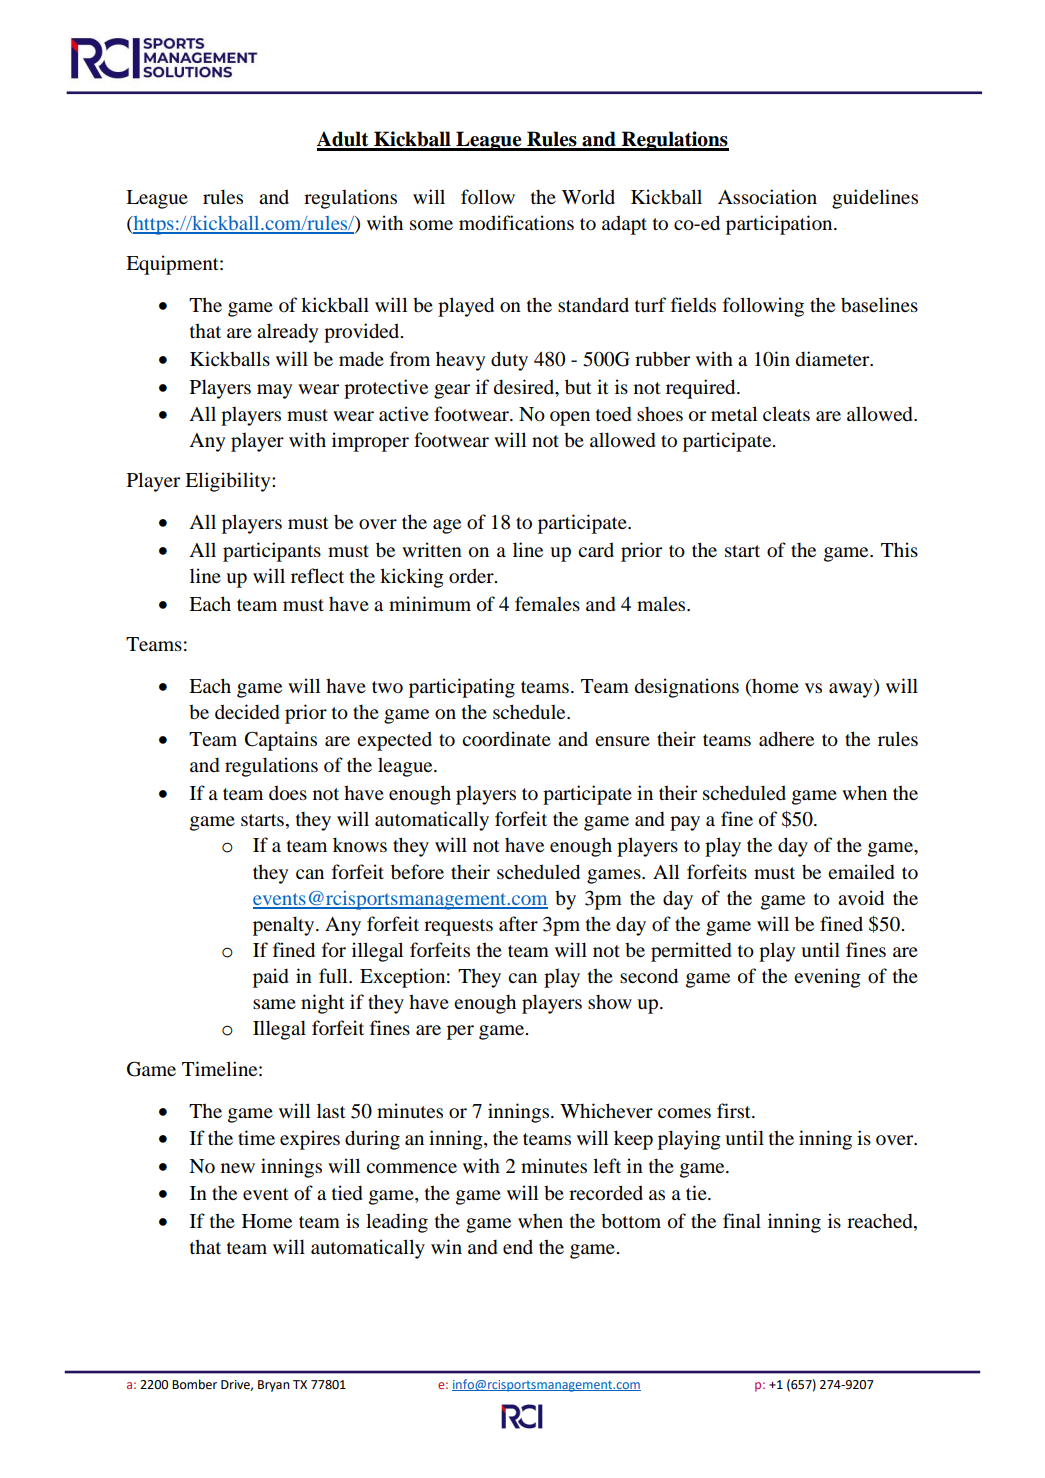  Describe the element at coordinates (506, 738) in the page. I see `coordinate` at that location.
